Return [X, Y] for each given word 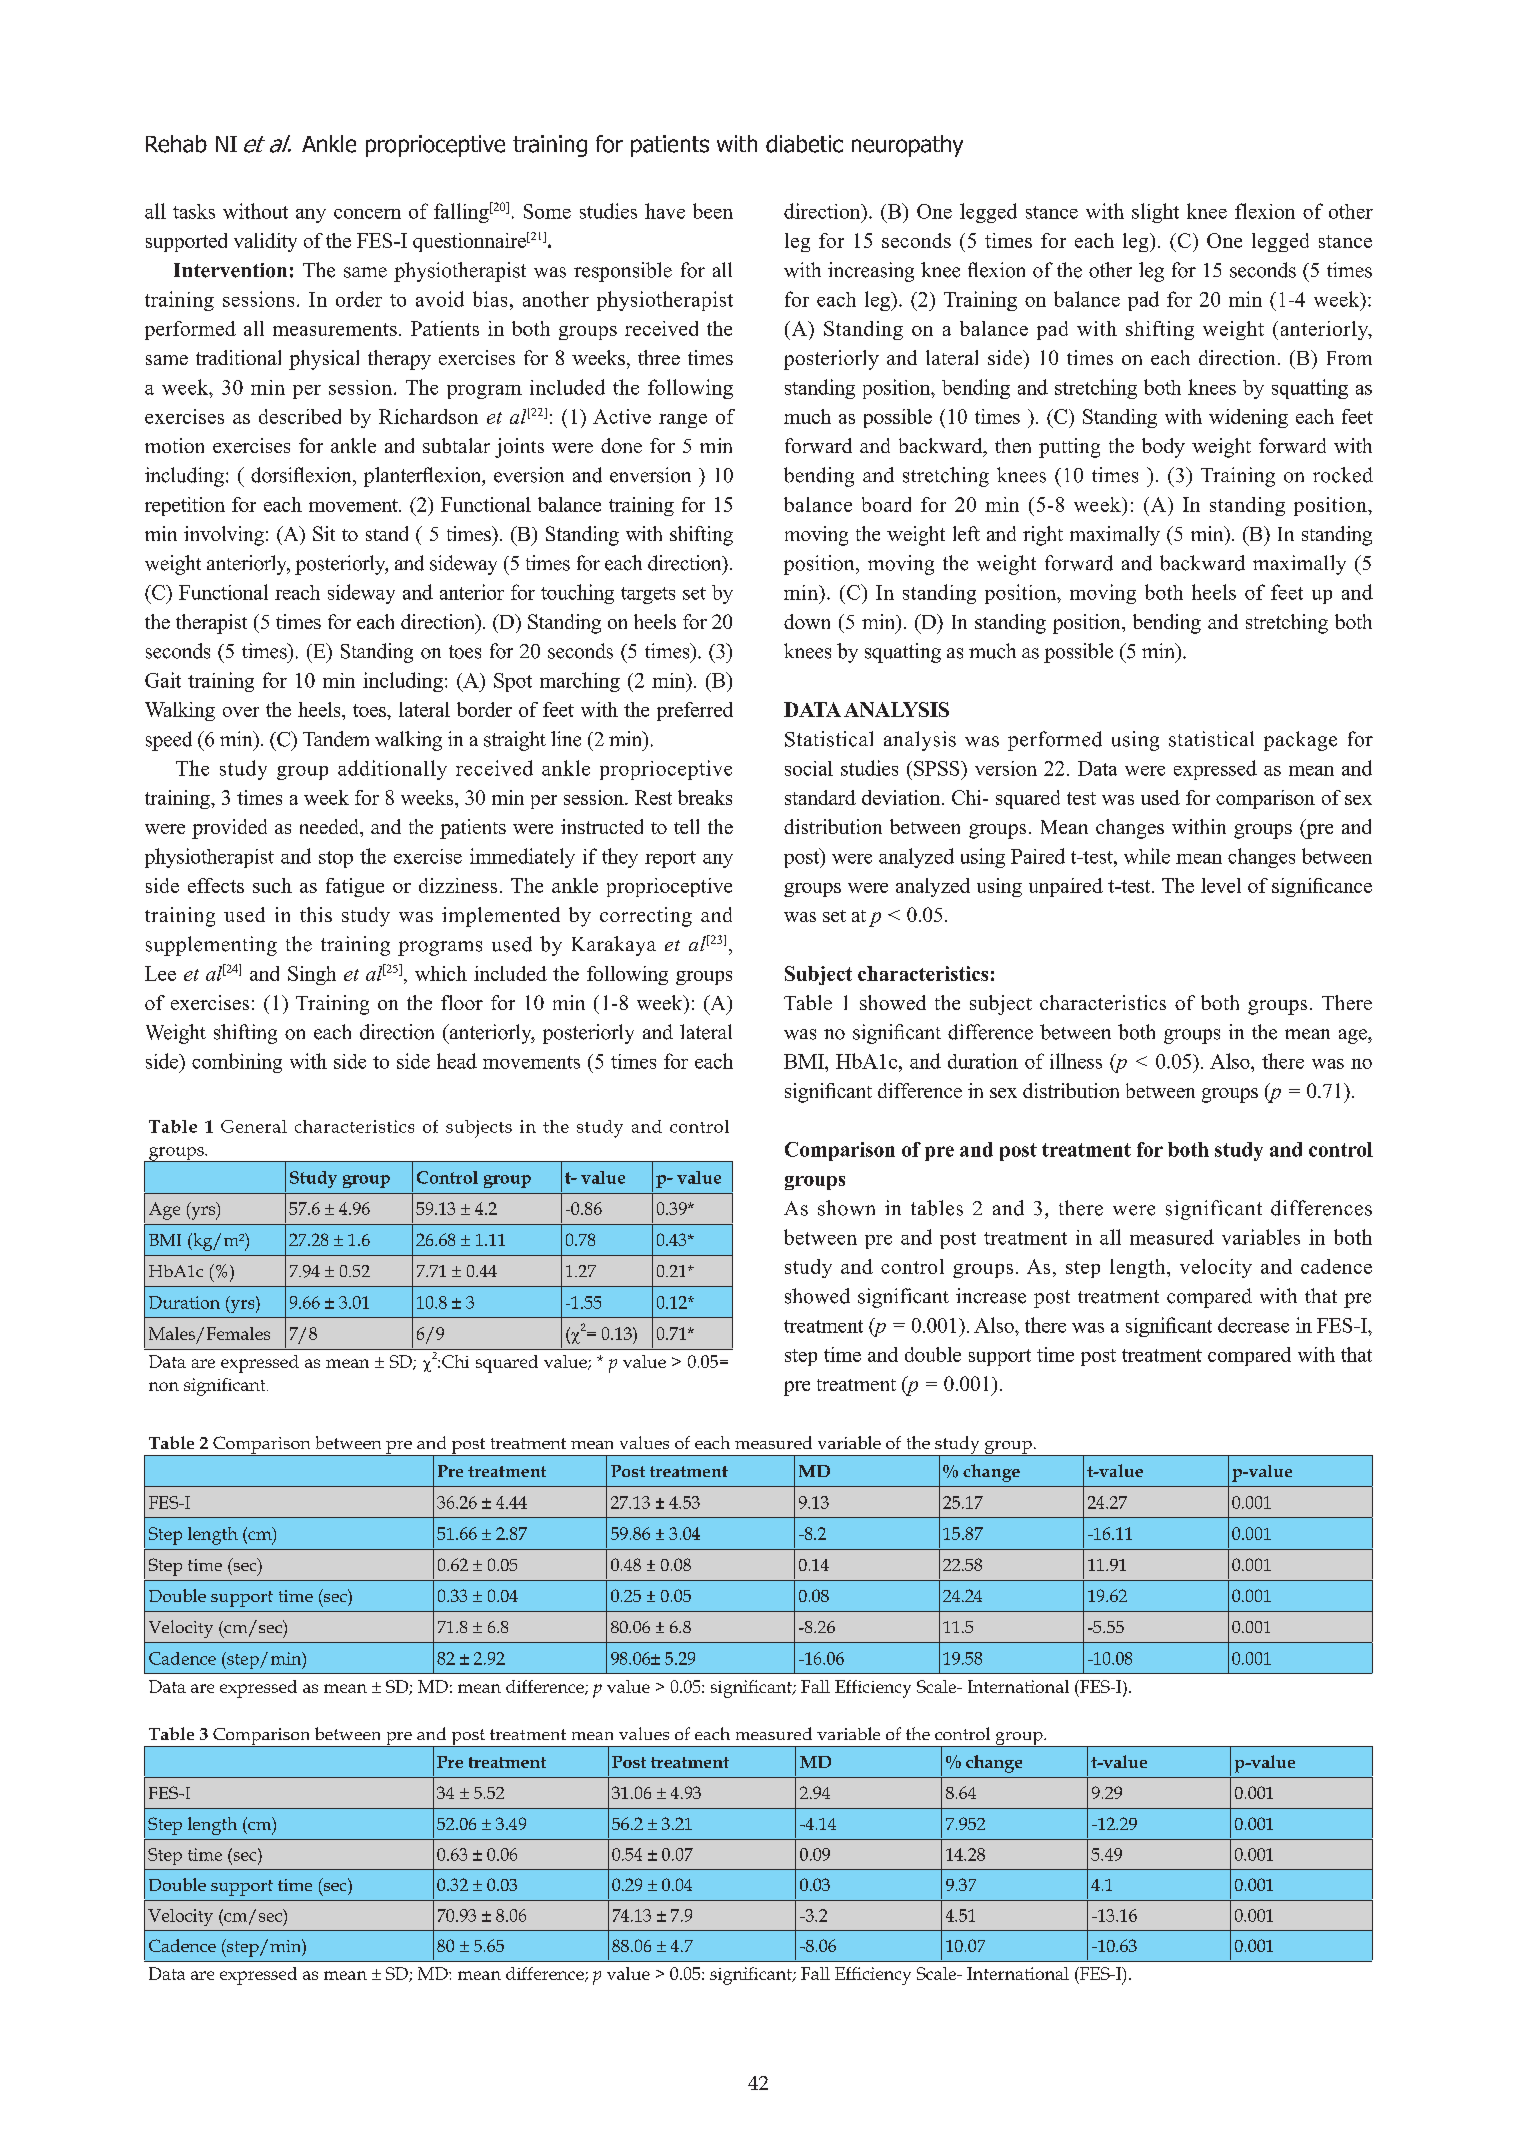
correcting [646, 917]
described [300, 416]
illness [1076, 1061]
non [164, 1386]
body [1163, 448]
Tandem [336, 739]
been [713, 211]
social [809, 768]
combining [237, 1063]
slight [1155, 213]
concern [367, 214]
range [683, 421]
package [1300, 741]
